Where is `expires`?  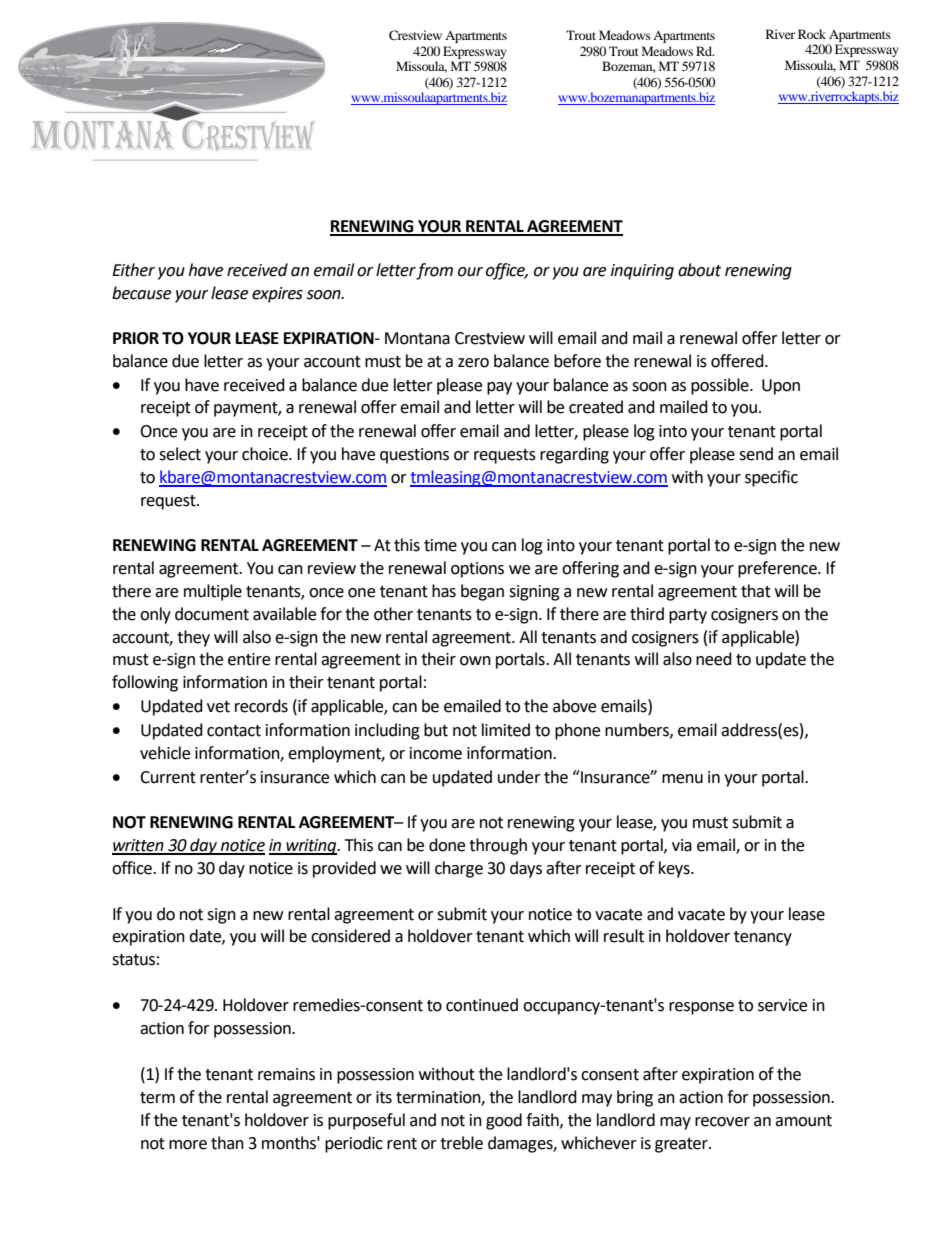 expires is located at coordinates (277, 295).
